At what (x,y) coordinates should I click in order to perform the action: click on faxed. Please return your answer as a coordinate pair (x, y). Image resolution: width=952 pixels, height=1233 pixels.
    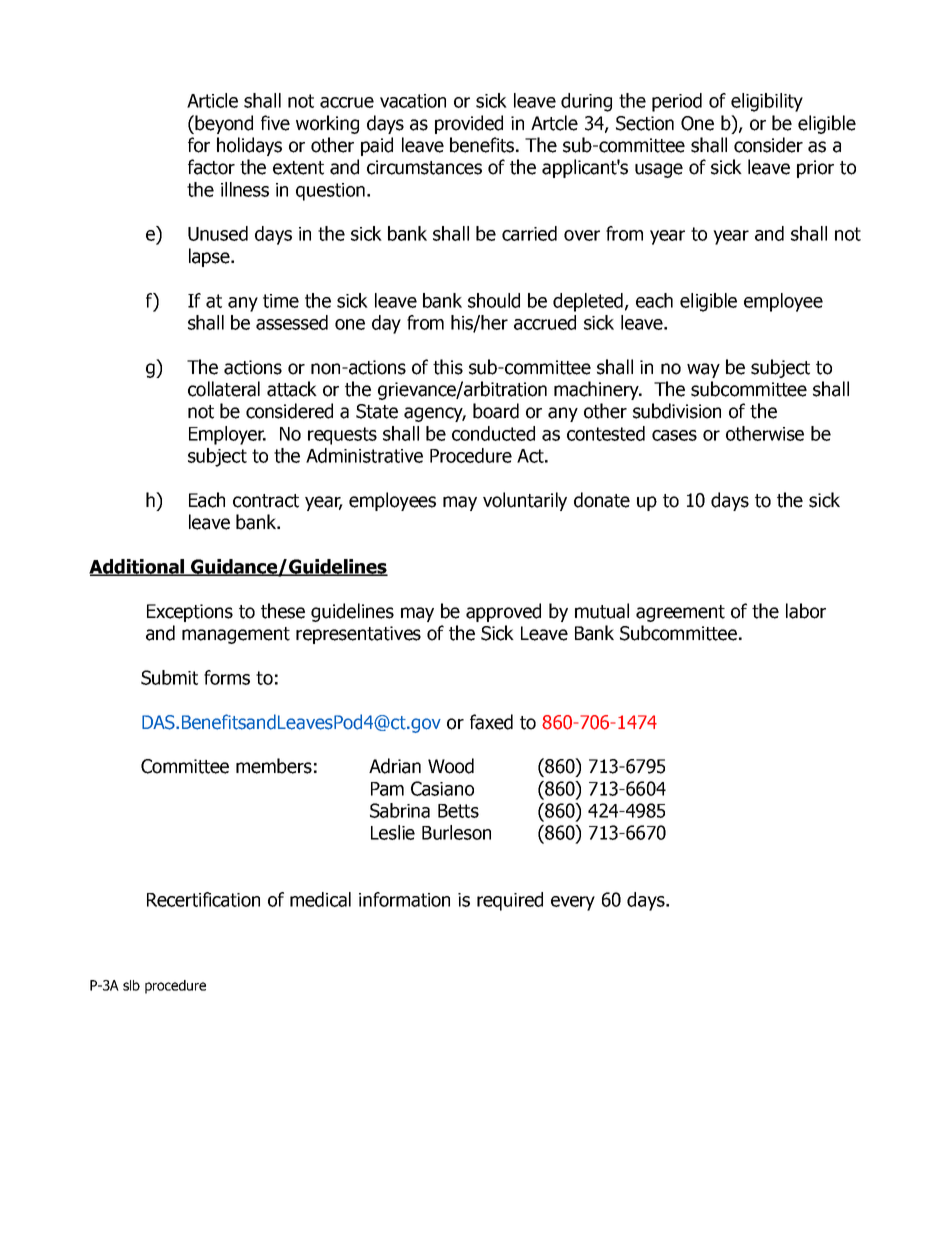
    Looking at the image, I should click on (491, 722).
